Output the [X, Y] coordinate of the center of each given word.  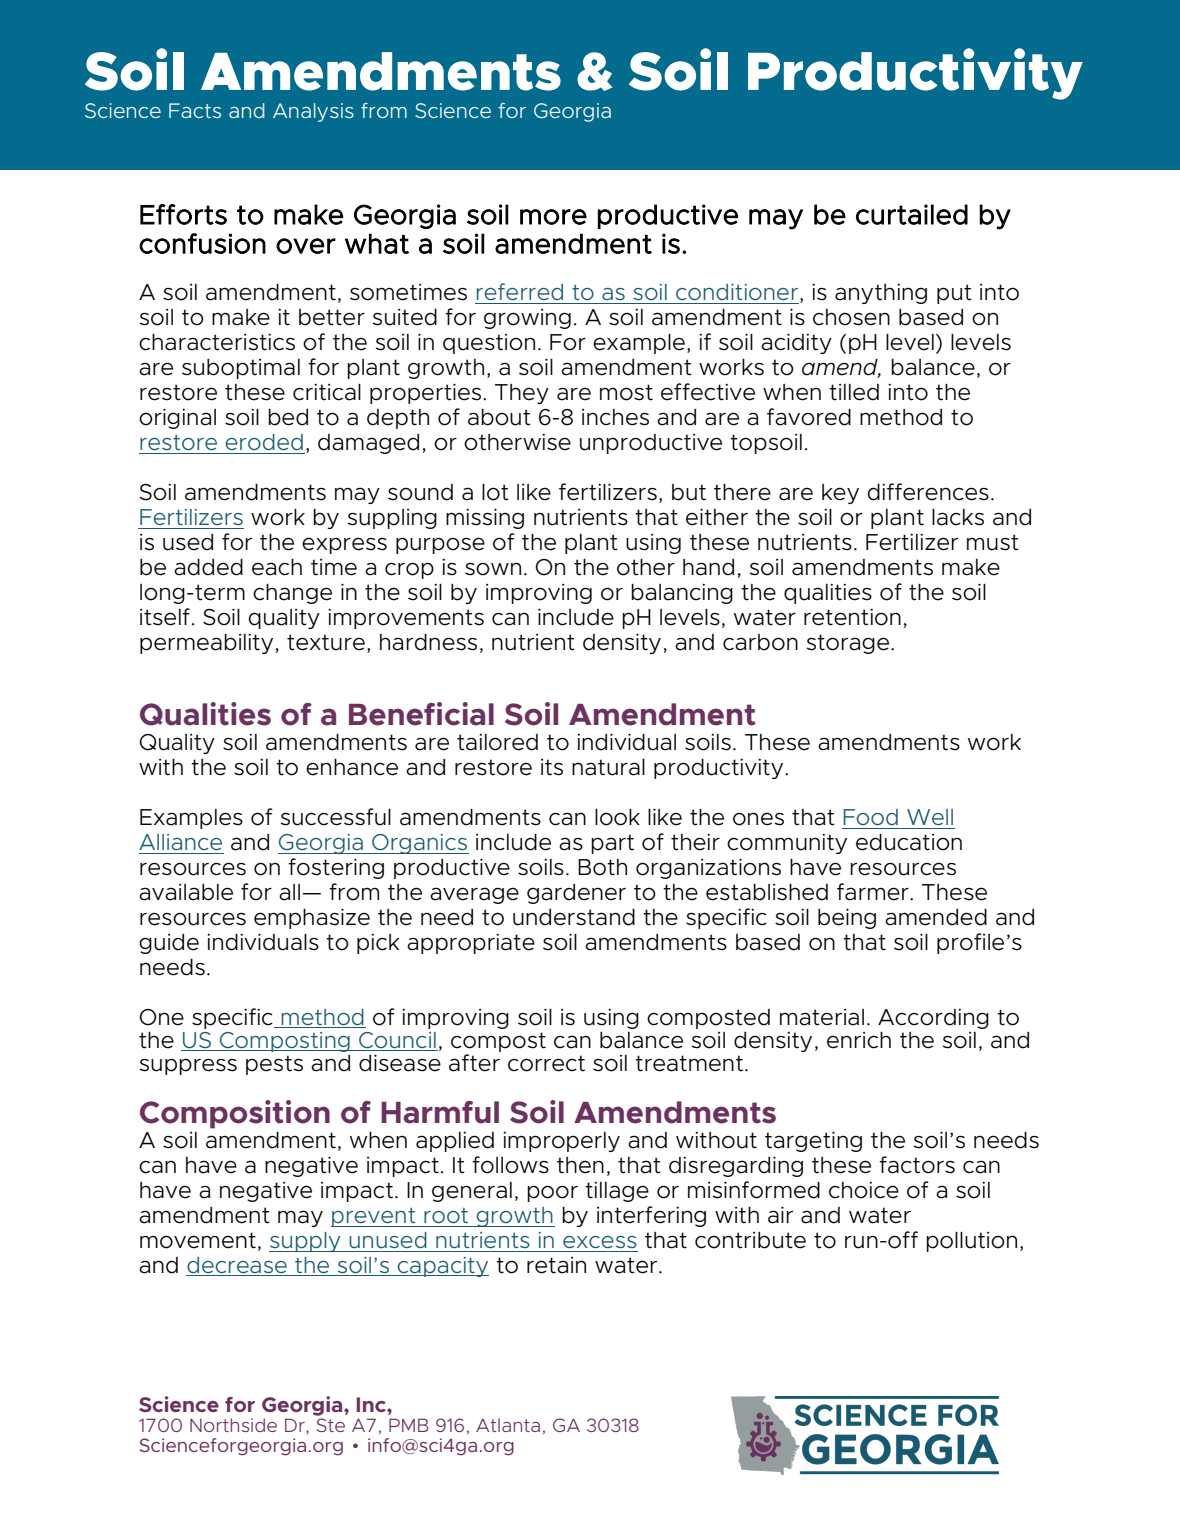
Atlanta [508, 1425]
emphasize [312, 918]
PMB [409, 1425]
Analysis [313, 112]
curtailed [912, 214]
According [933, 1019]
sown [493, 569]
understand [574, 917]
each [277, 567]
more [553, 217]
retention [852, 617]
